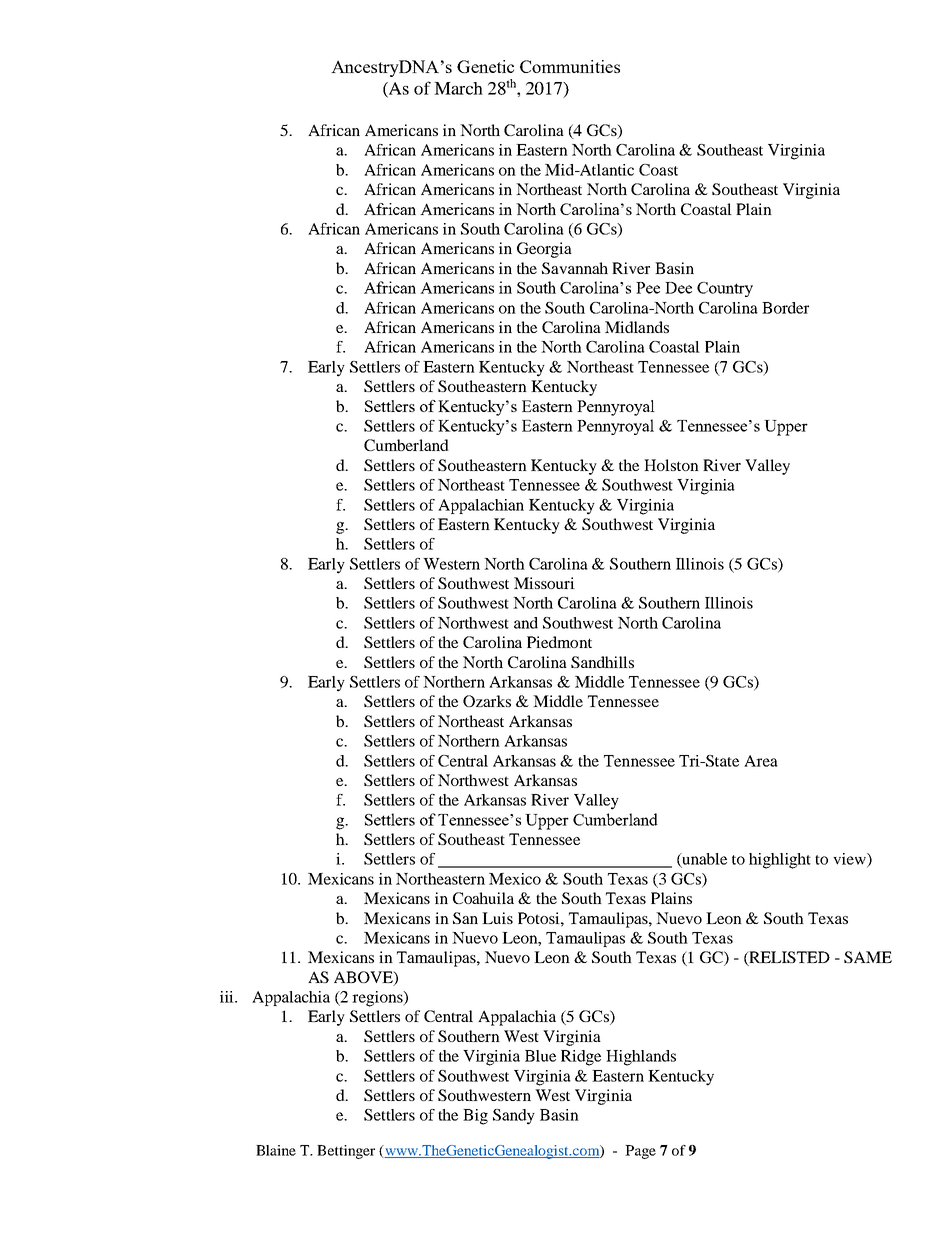  What do you see at coordinates (725, 289) in the image?
I see `Country` at bounding box center [725, 289].
